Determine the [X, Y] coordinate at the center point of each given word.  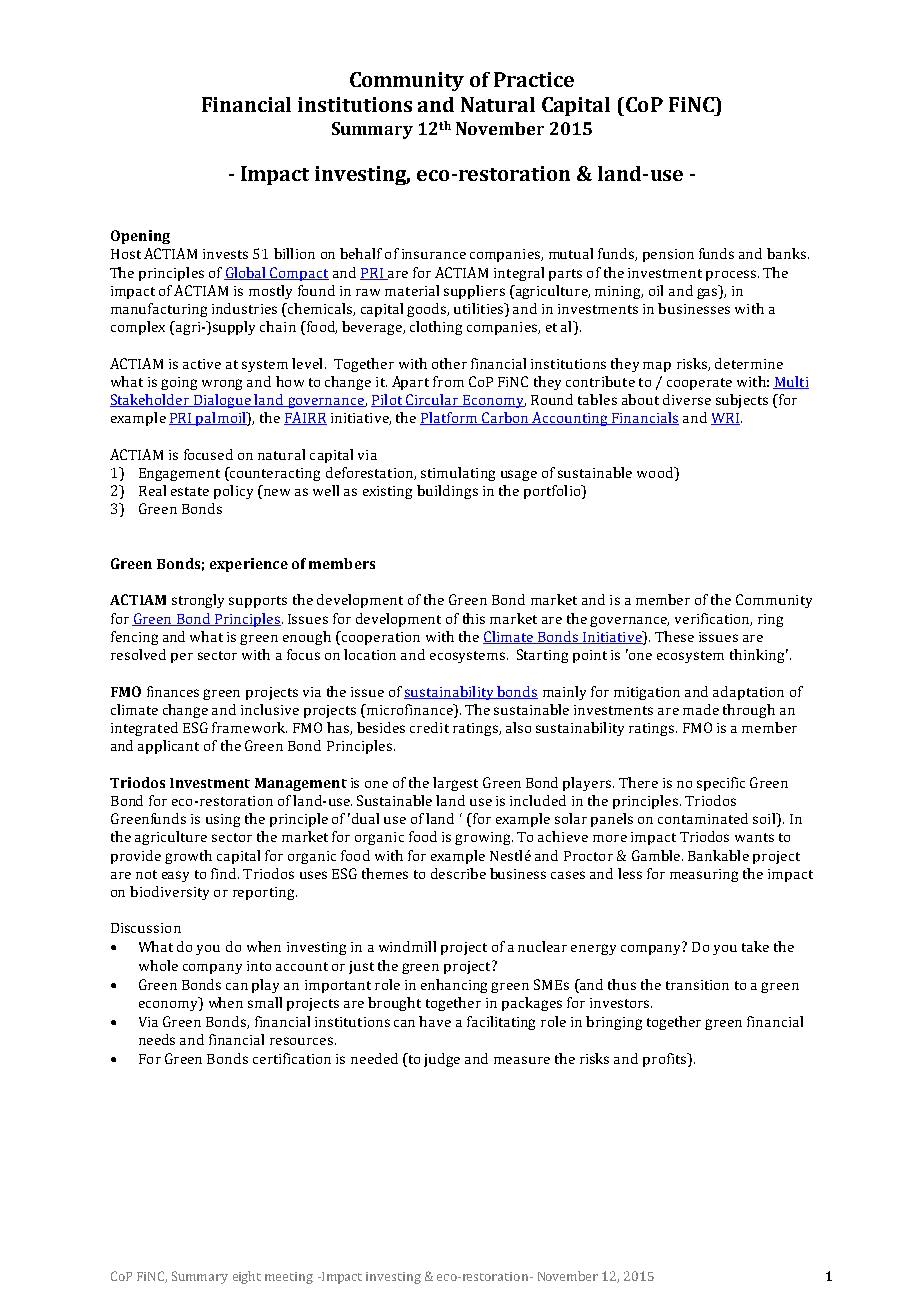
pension [668, 255]
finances [173, 691]
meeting [289, 1278]
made [701, 709]
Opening [140, 237]
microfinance [409, 709]
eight [247, 1277]
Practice [534, 79]
